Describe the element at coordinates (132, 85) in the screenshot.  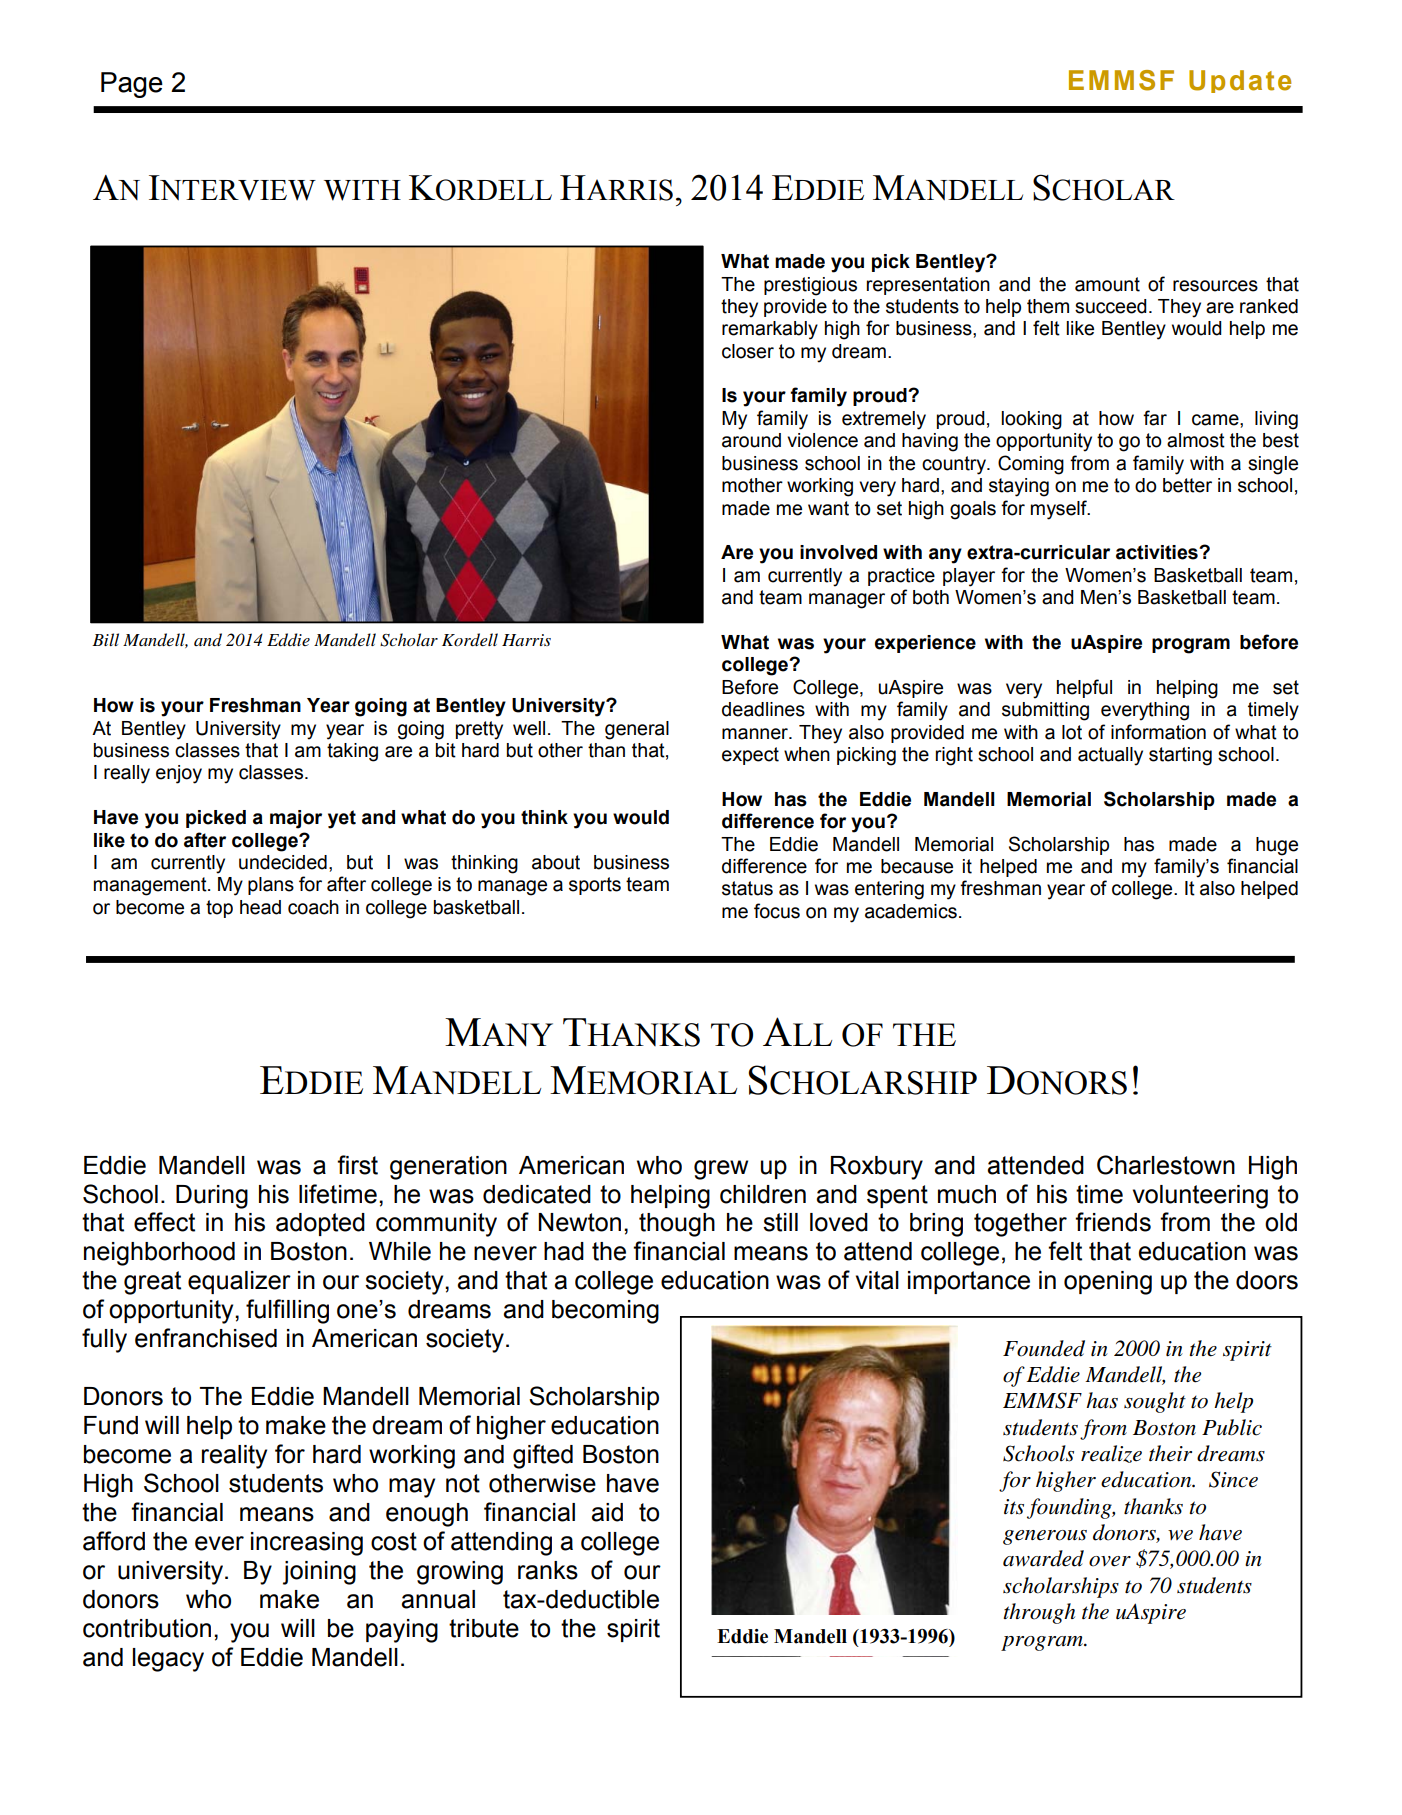
I see `Page` at that location.
